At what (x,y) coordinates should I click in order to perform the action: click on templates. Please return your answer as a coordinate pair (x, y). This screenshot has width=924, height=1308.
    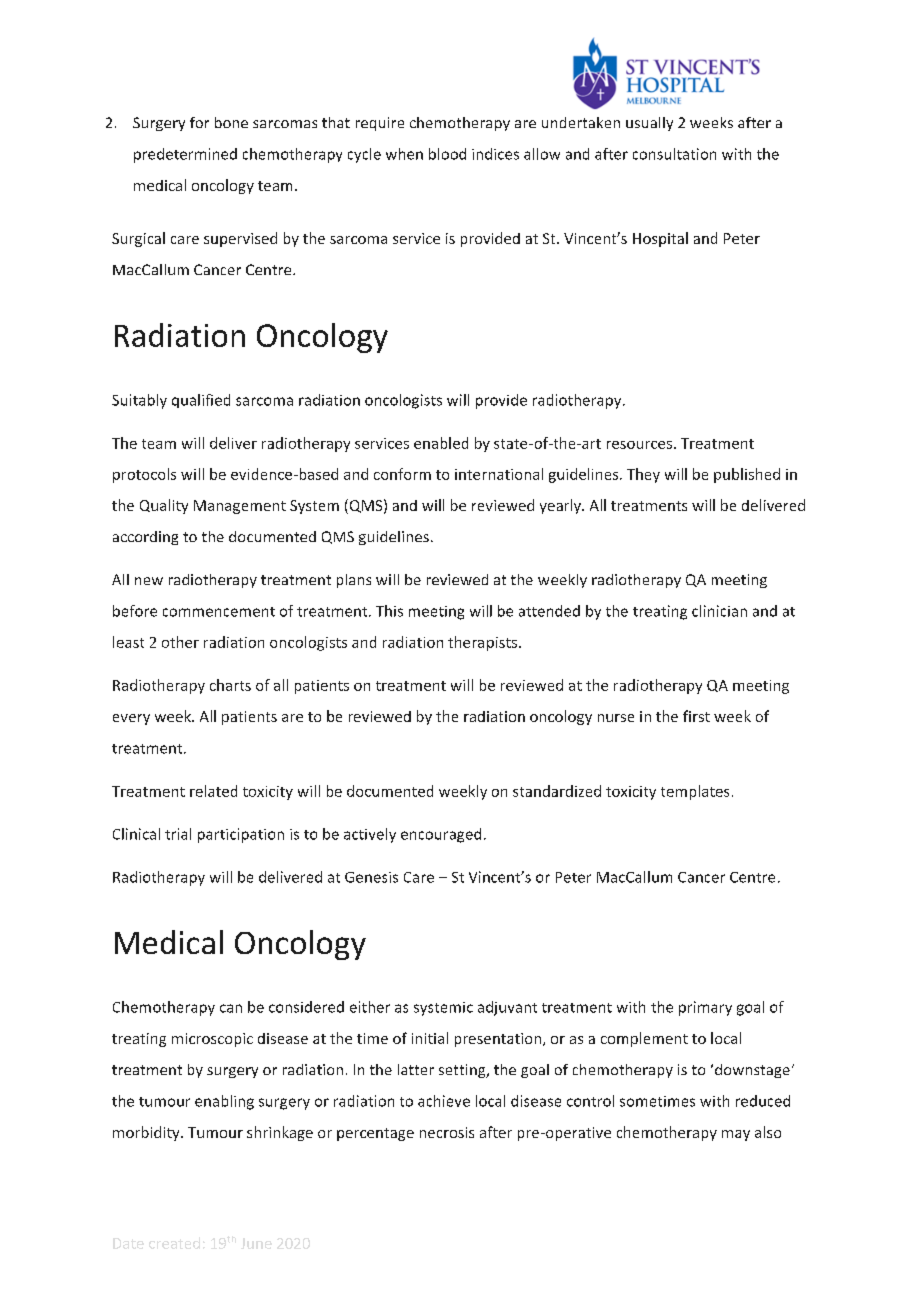
    Looking at the image, I should click on (695, 792).
